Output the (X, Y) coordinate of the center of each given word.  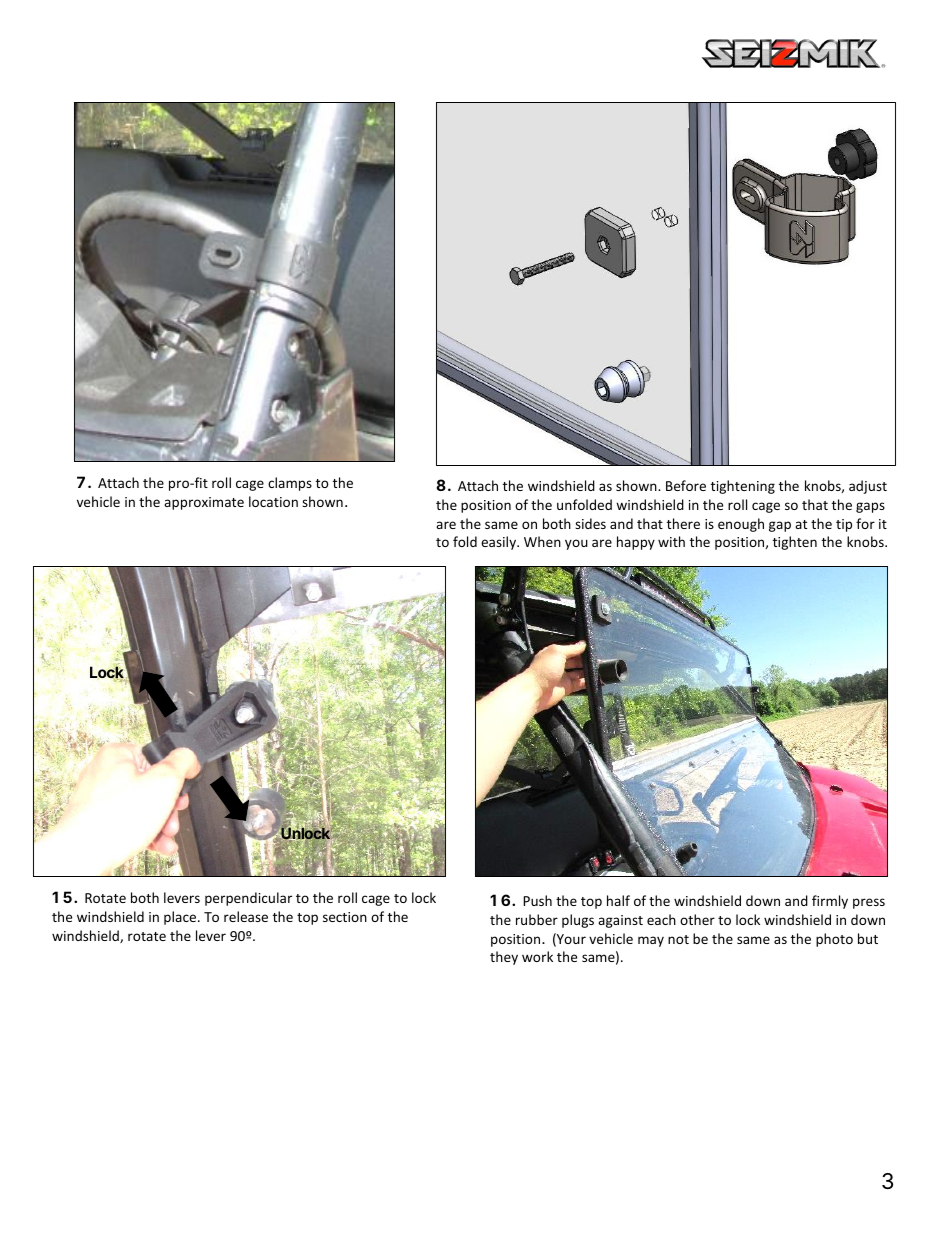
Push (537, 900)
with (671, 541)
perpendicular (248, 899)
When (542, 541)
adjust (868, 487)
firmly (830, 902)
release (246, 916)
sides (590, 523)
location (273, 501)
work (537, 956)
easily (499, 543)
